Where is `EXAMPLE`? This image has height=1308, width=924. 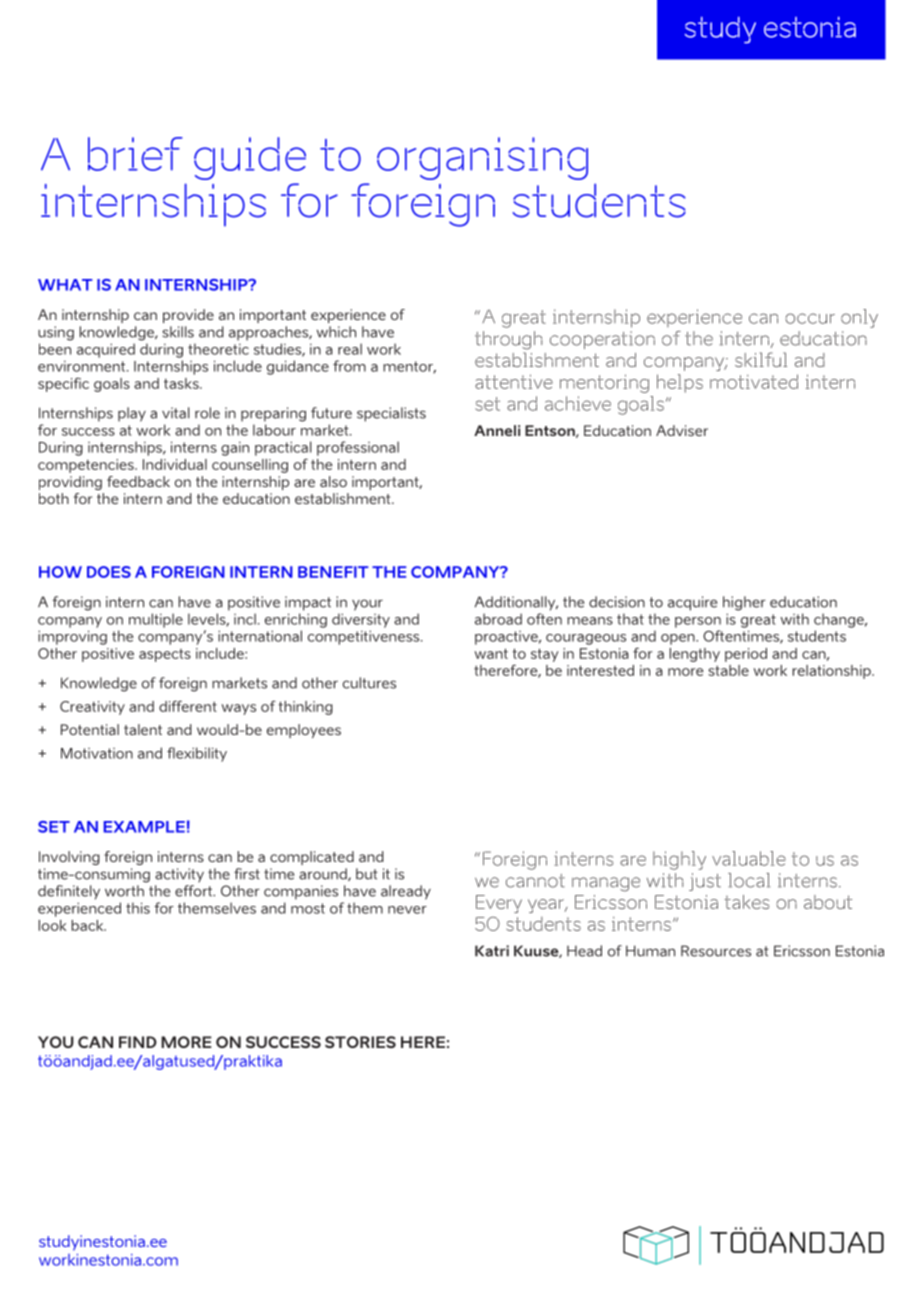
EXAMPLE is located at coordinates (144, 827).
